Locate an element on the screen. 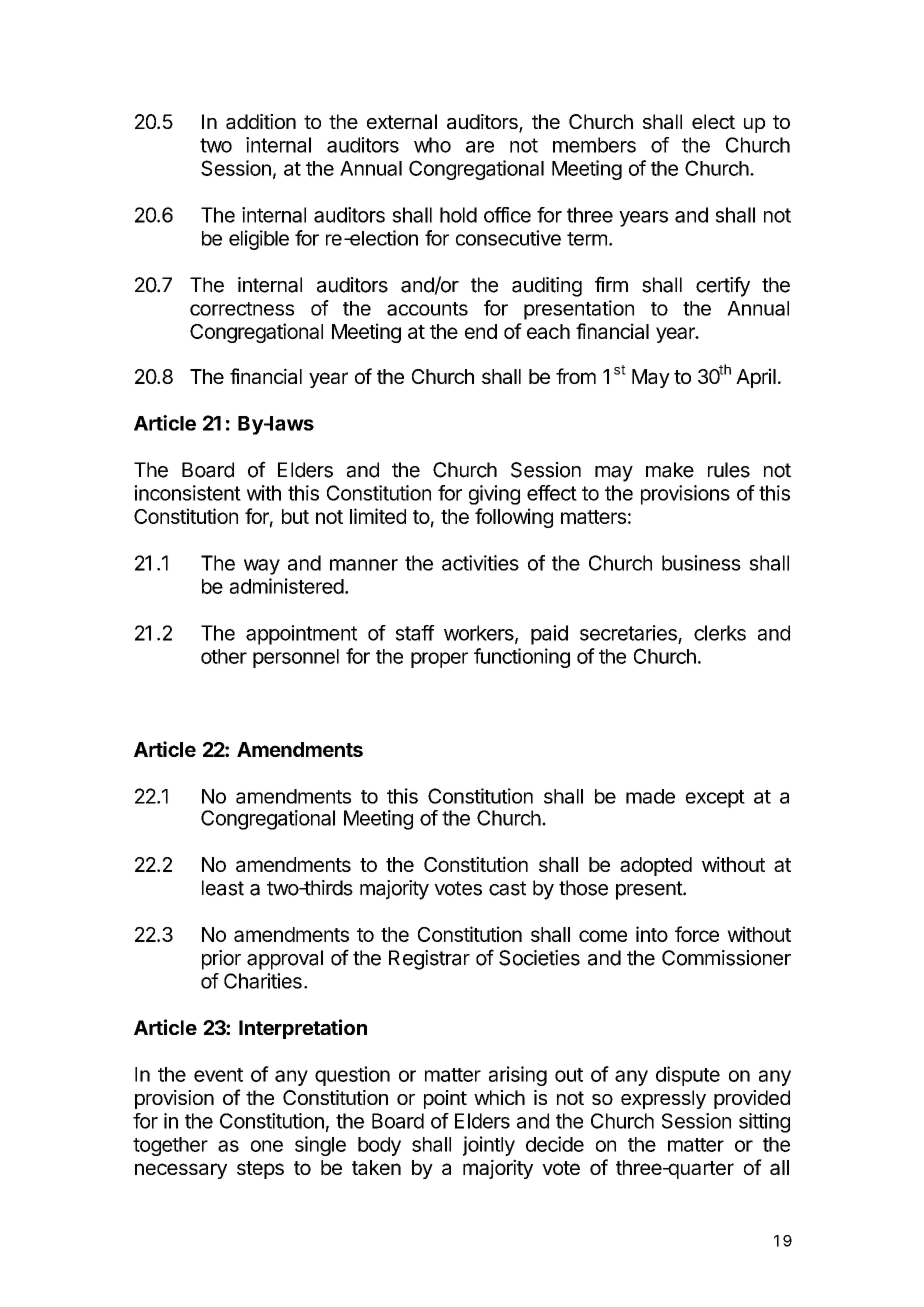 The width and height of the screenshot is (924, 1307). steps is located at coordinates (260, 1170).
